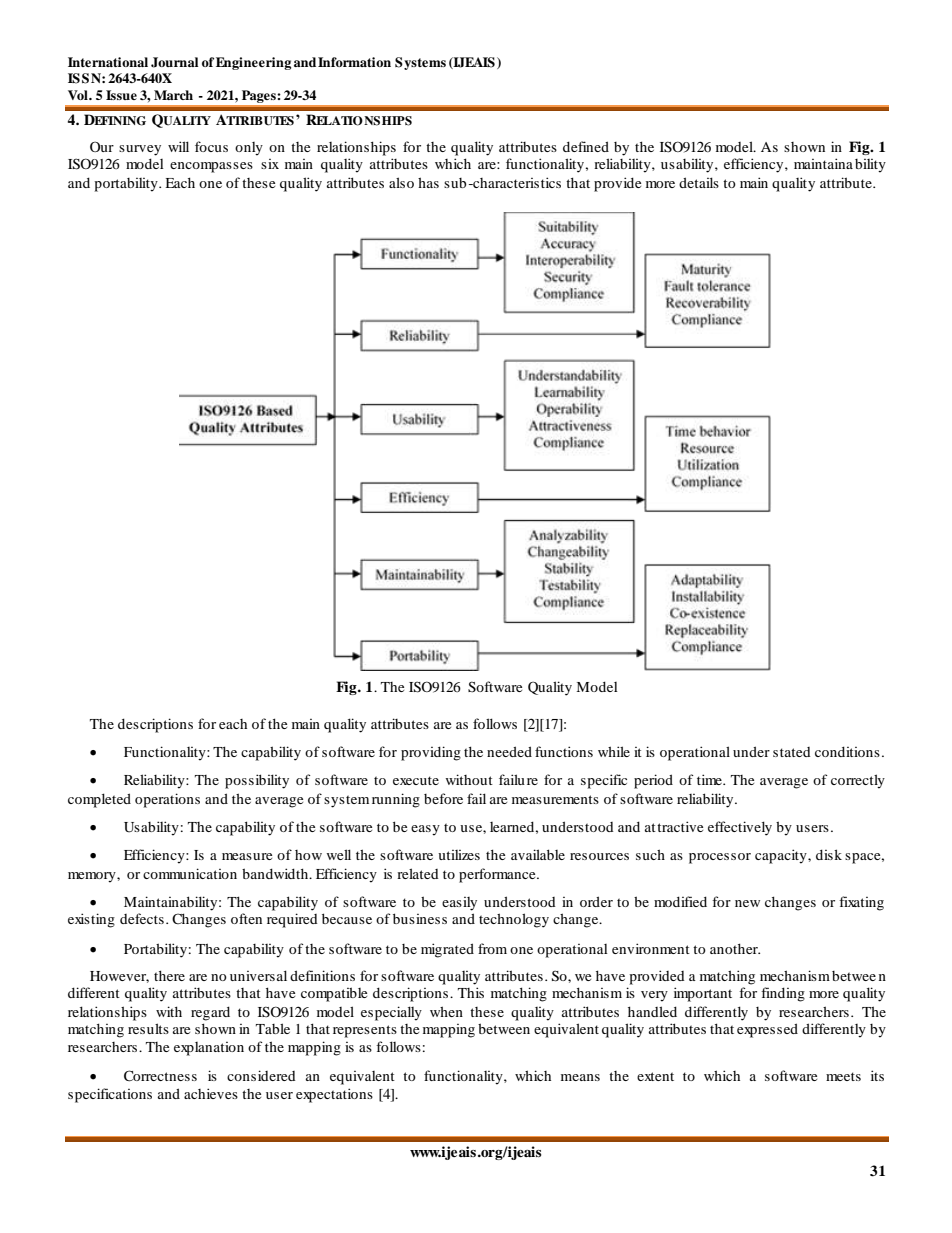 Image resolution: width=952 pixels, height=1233 pixels. What do you see at coordinates (160, 1076) in the screenshot?
I see `Correctness` at bounding box center [160, 1076].
